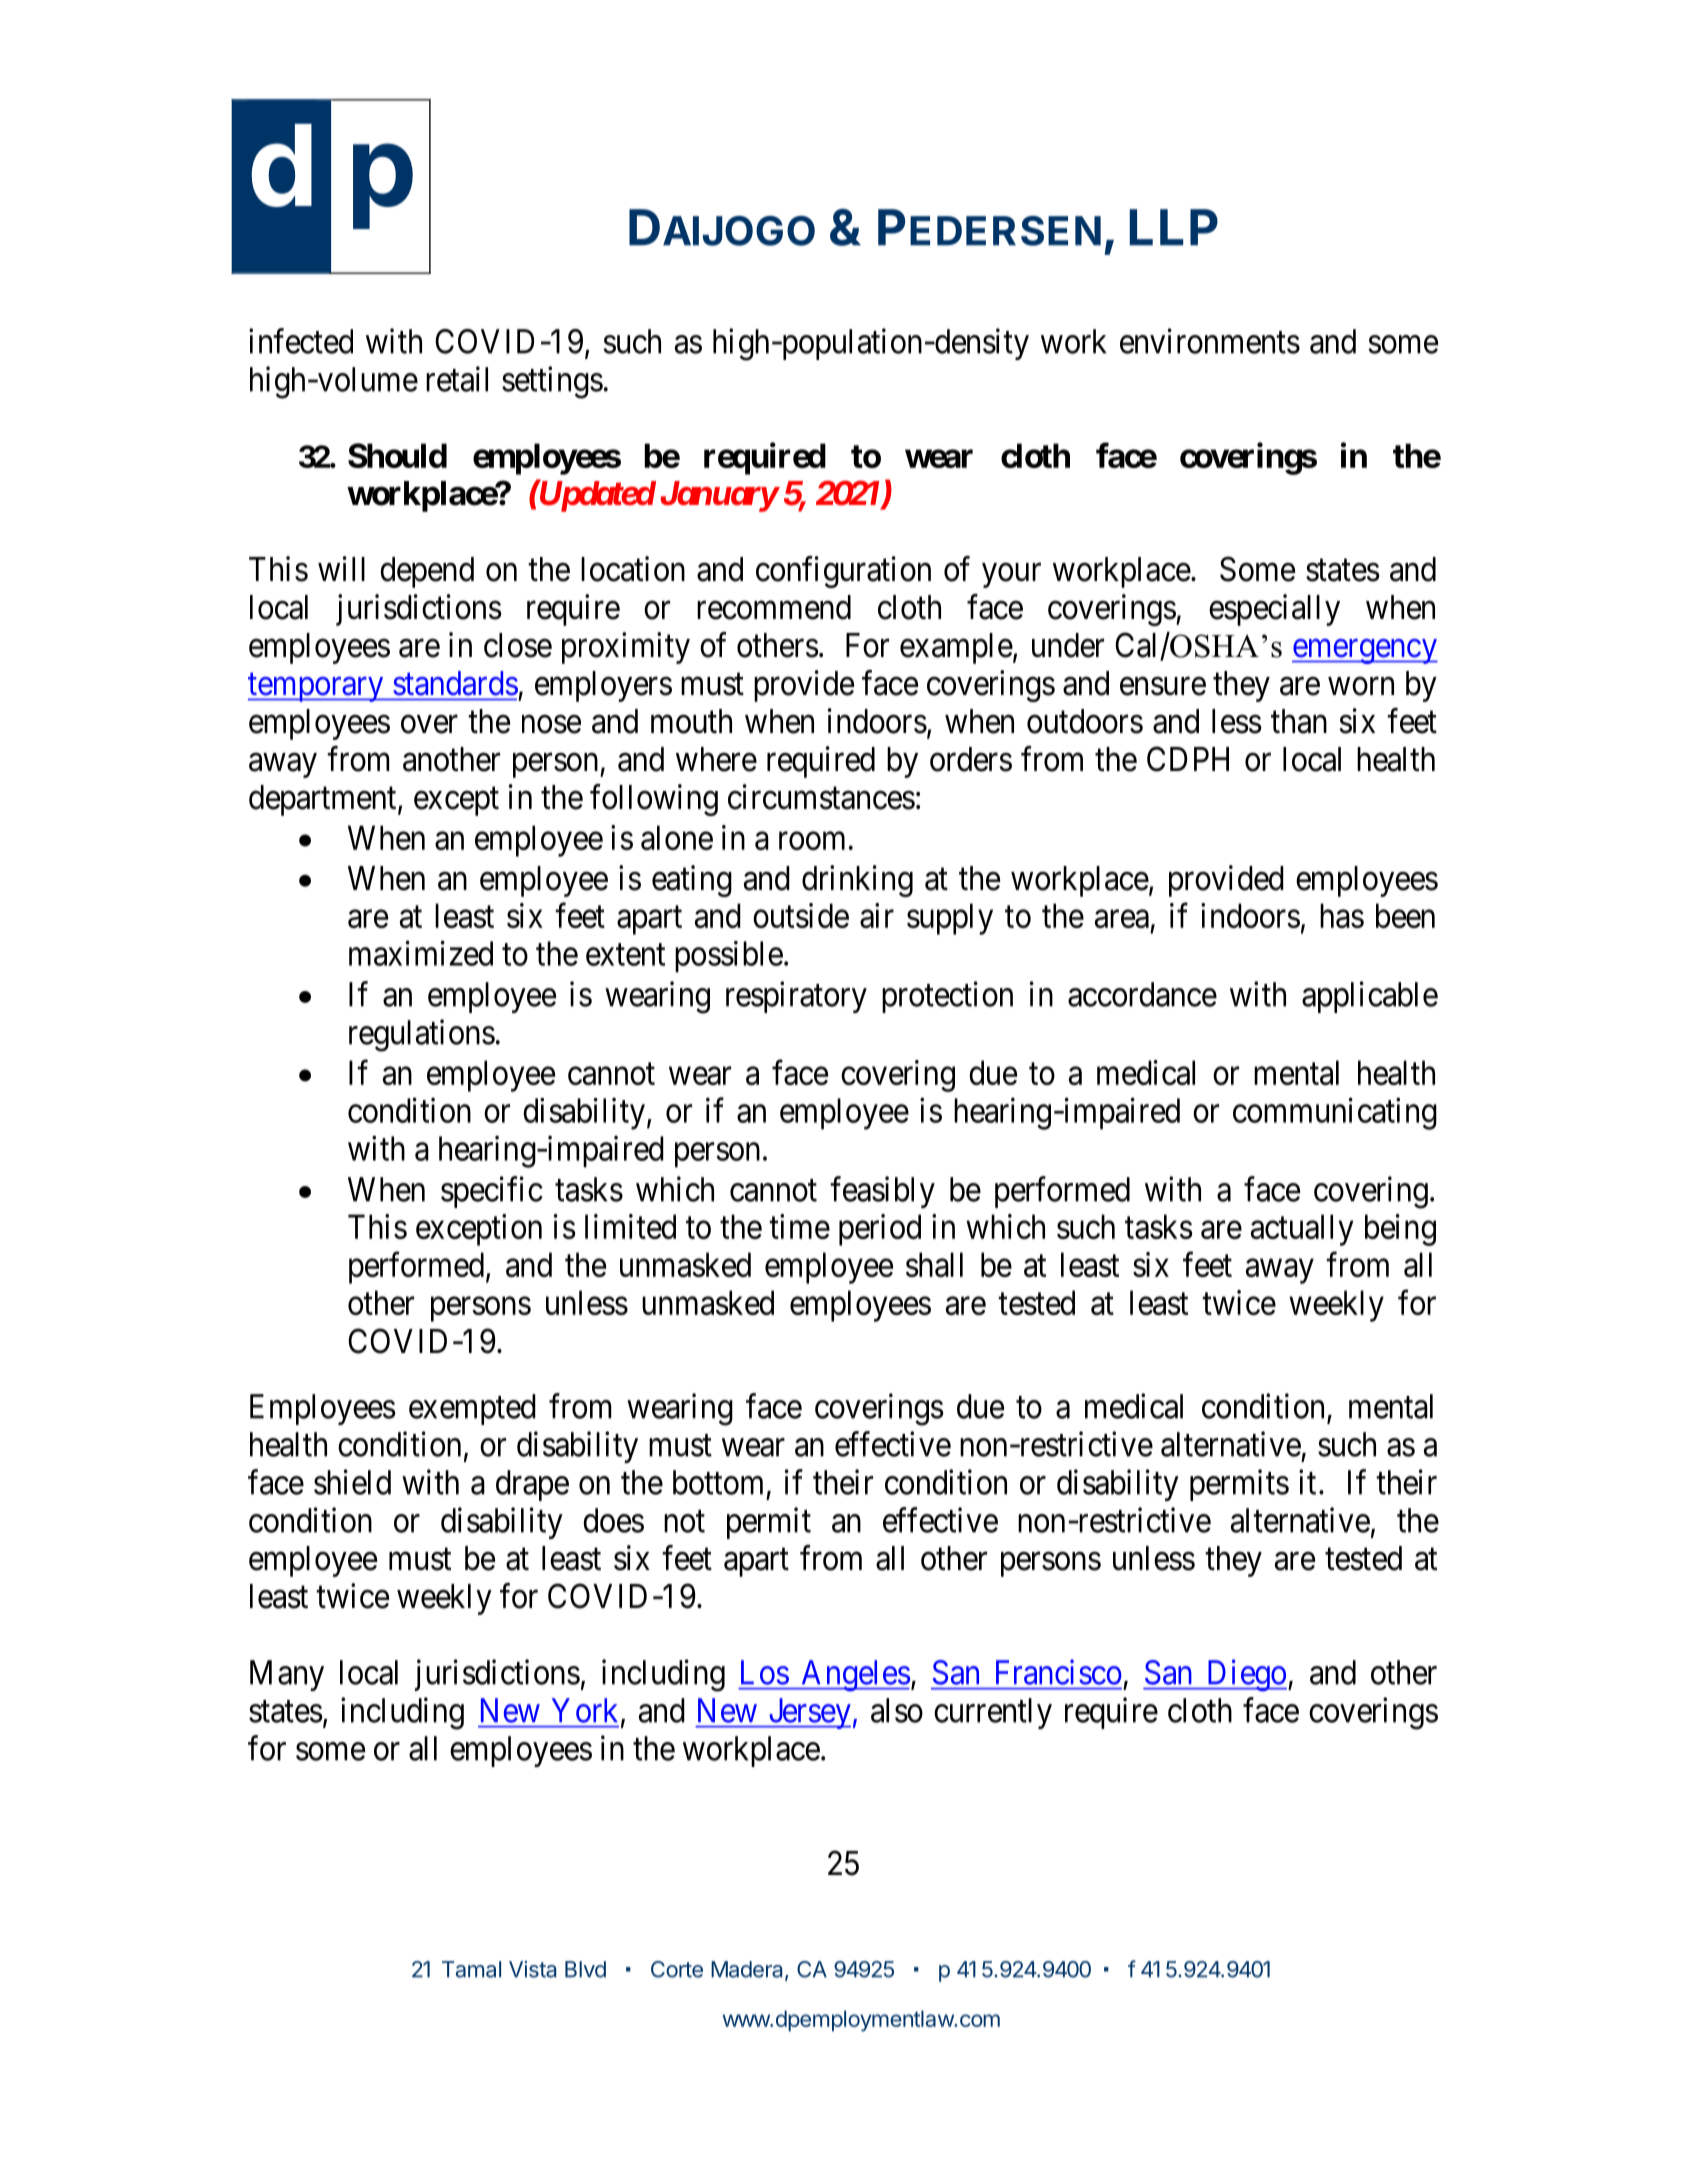 This screenshot has width=1685, height=2180. Describe the element at coordinates (1302, 1230) in the screenshot. I see `actually` at that location.
